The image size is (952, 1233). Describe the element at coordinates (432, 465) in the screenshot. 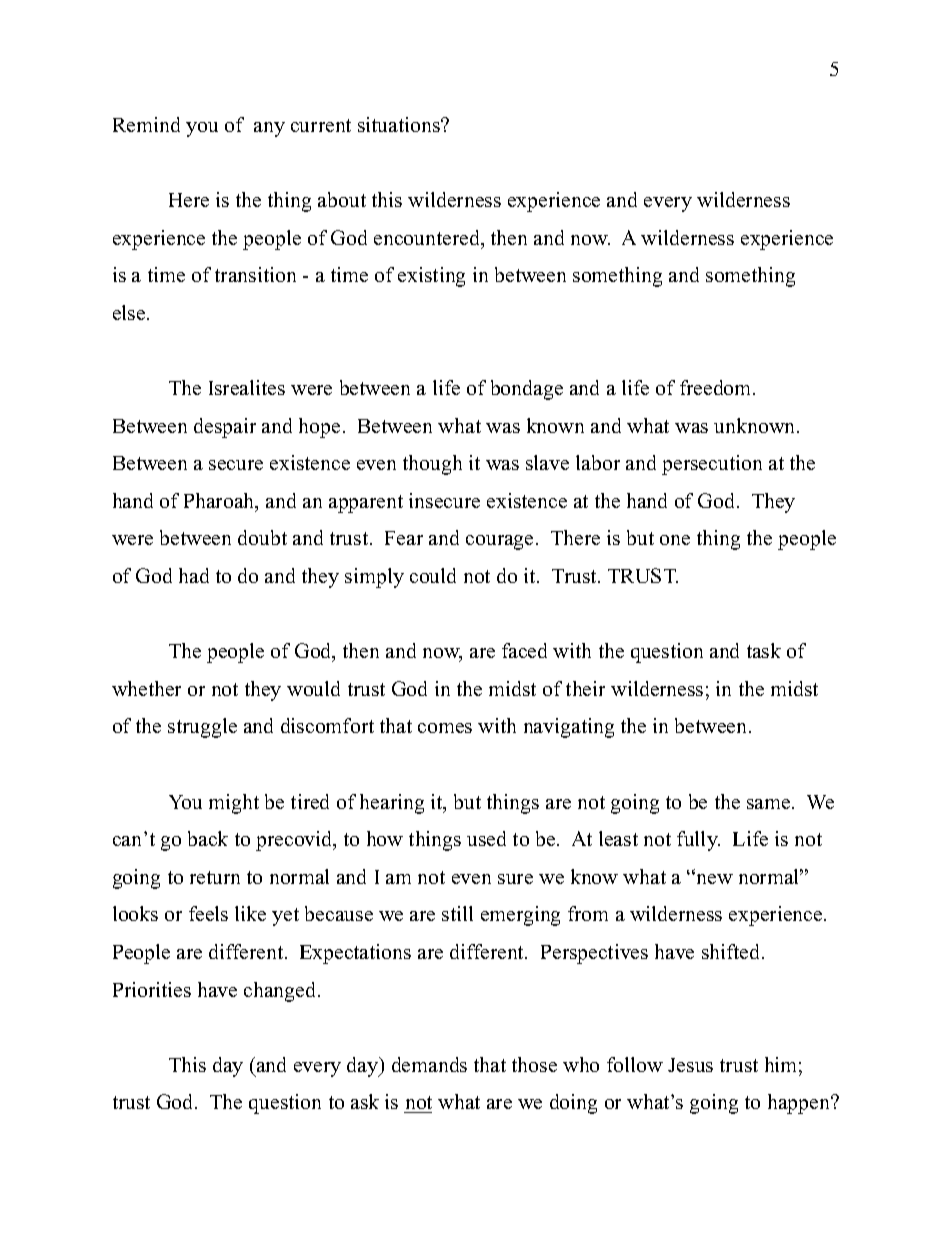

I see `though` at that location.
